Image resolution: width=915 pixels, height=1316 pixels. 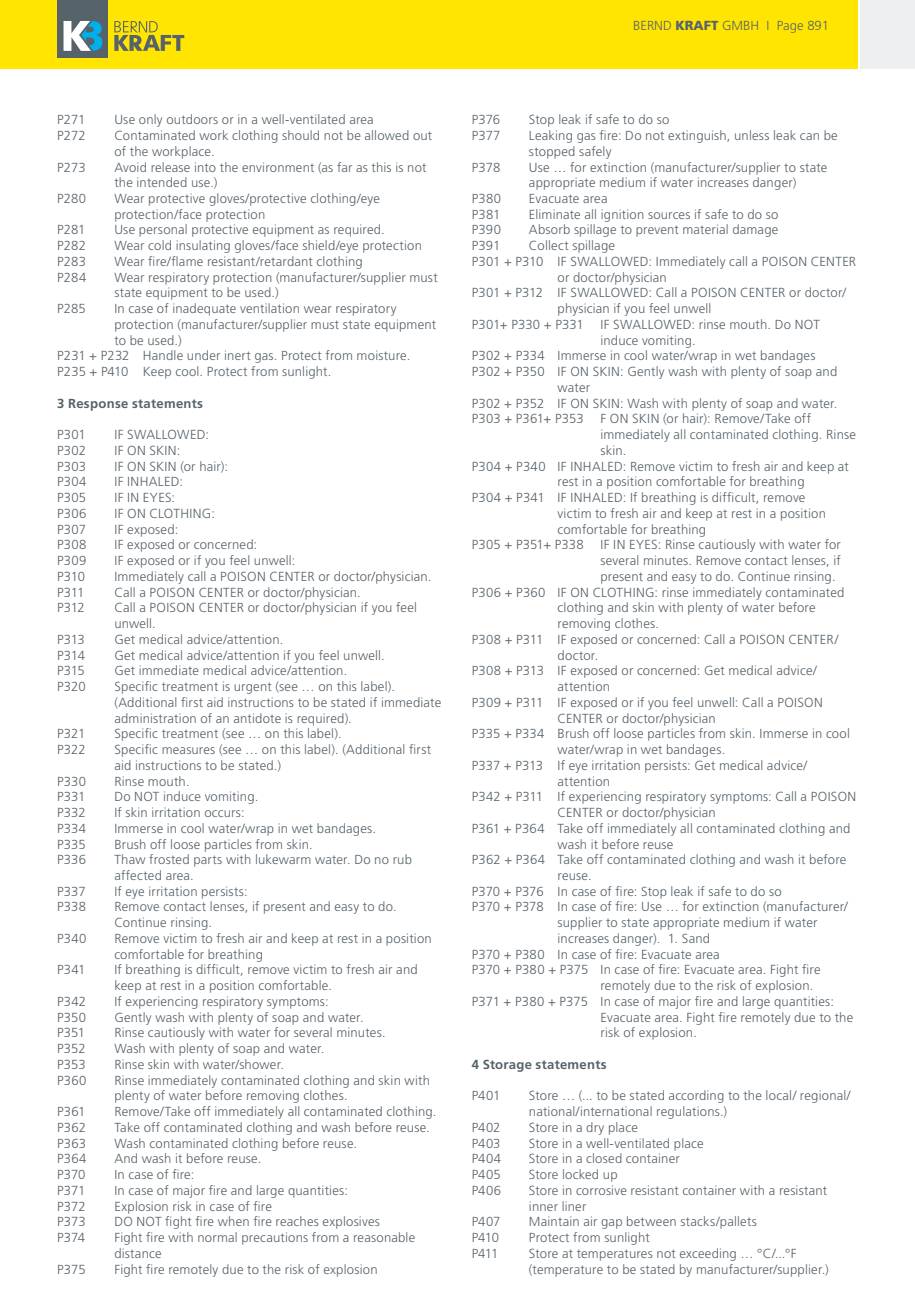 I want to click on GMBH, so click(x=741, y=25).
